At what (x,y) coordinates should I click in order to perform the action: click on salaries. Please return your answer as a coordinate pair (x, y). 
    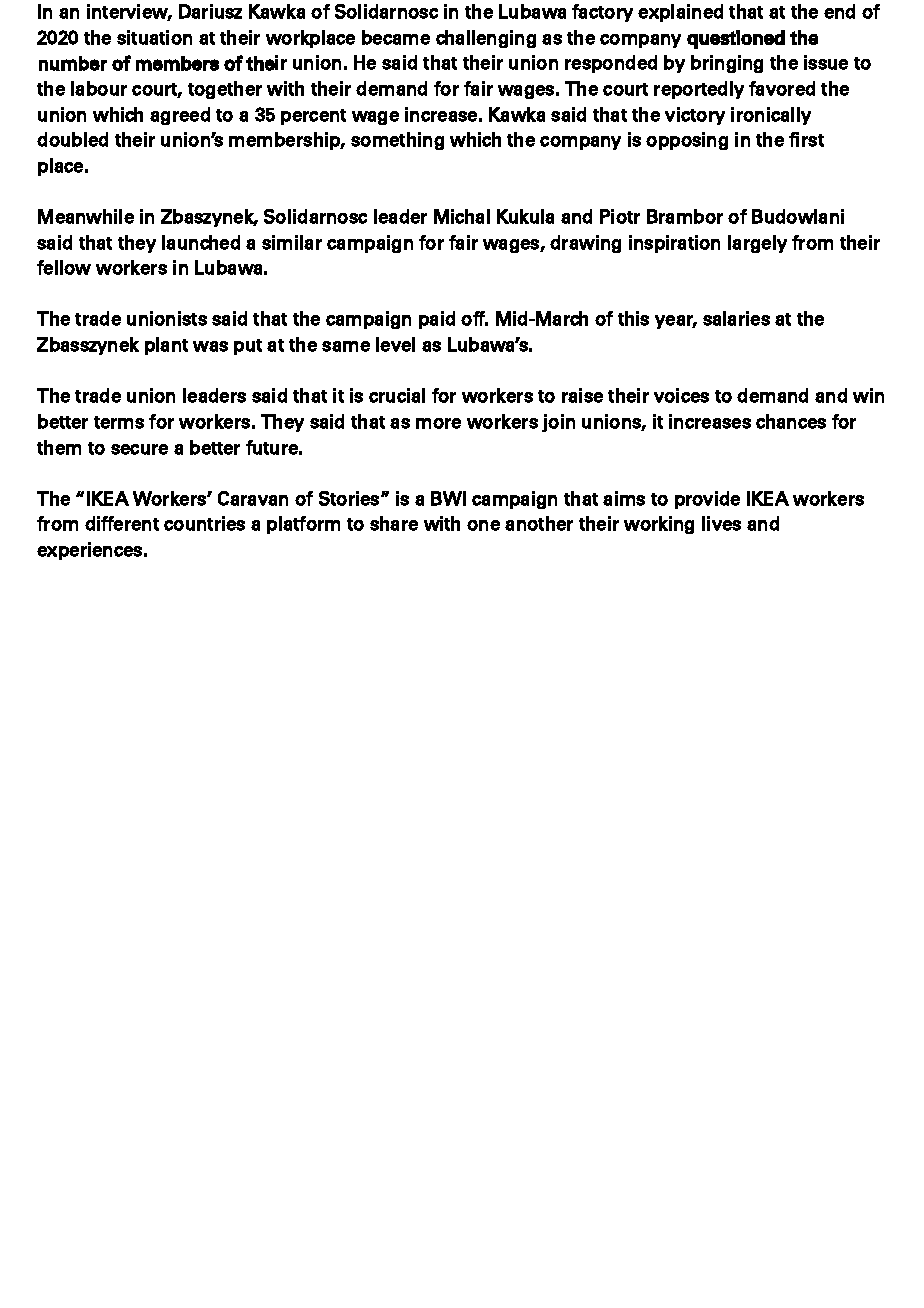
    Looking at the image, I should click on (736, 318).
